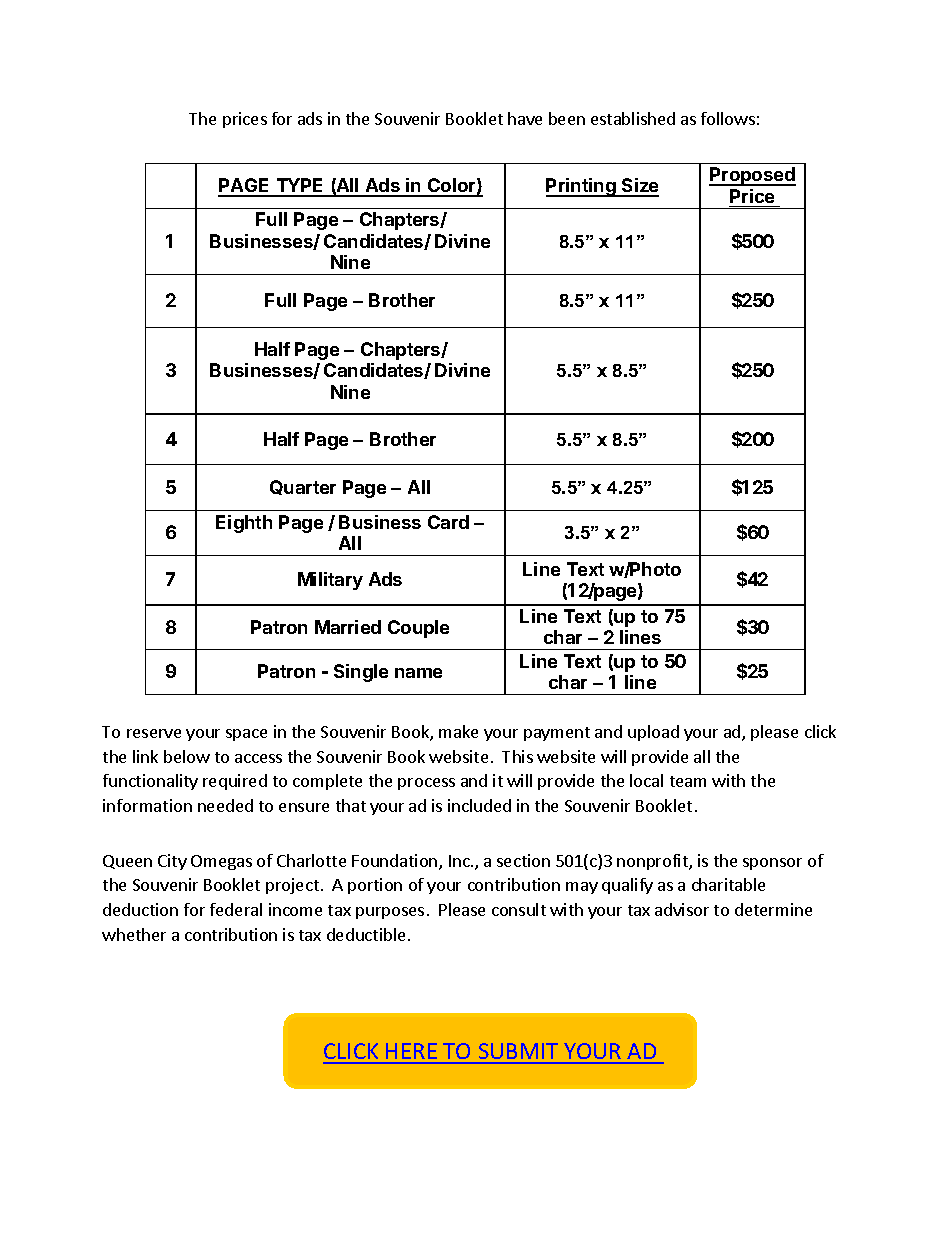 This page has width=952, height=1233. I want to click on Card, so click(448, 522).
